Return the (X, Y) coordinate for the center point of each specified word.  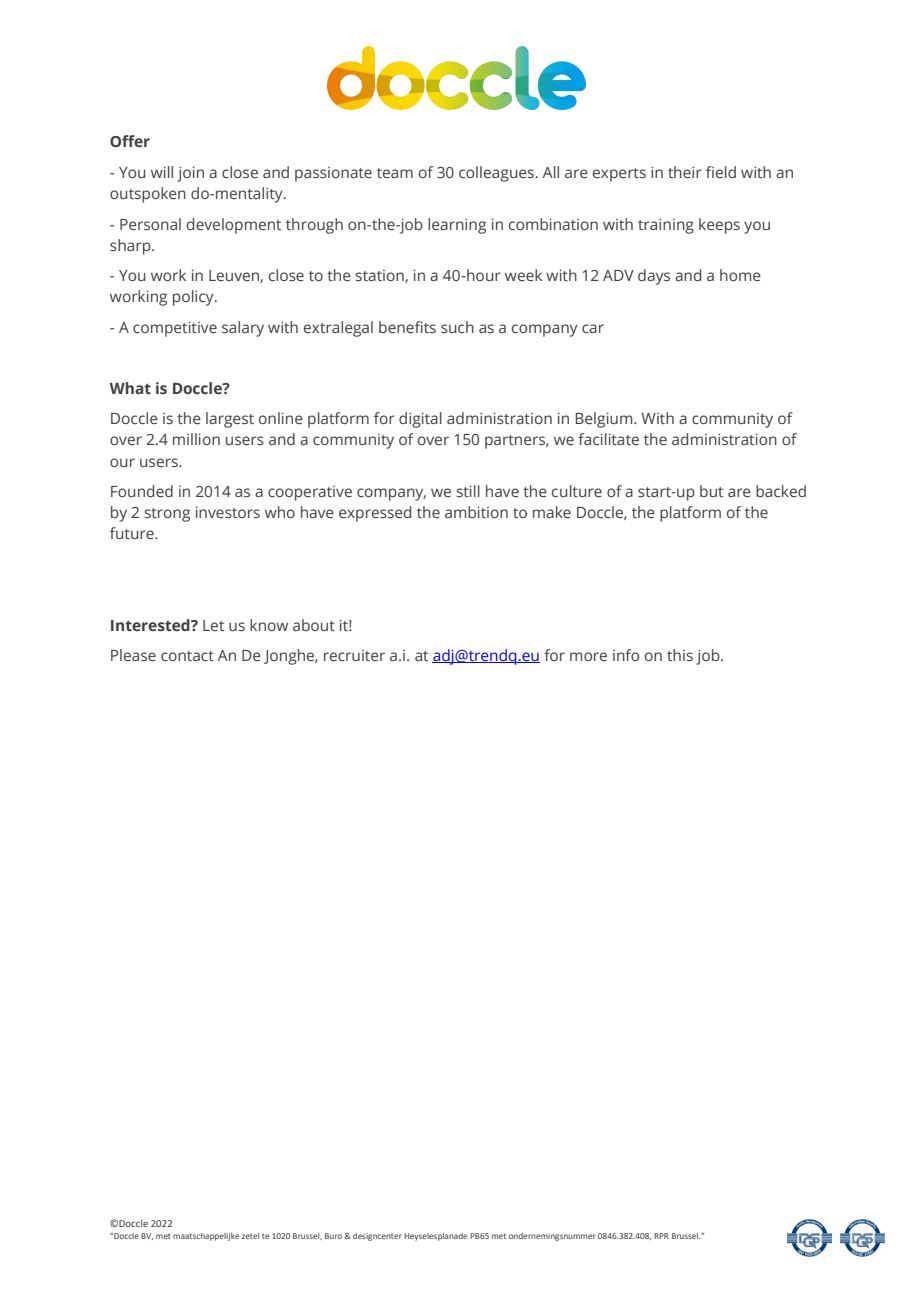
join (190, 174)
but (711, 491)
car (593, 328)
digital (420, 420)
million (196, 439)
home (740, 275)
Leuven (235, 276)
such (457, 327)
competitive (175, 329)
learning (457, 226)
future (133, 533)
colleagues (496, 174)
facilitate (608, 439)
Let (213, 625)
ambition (476, 512)
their (685, 172)
